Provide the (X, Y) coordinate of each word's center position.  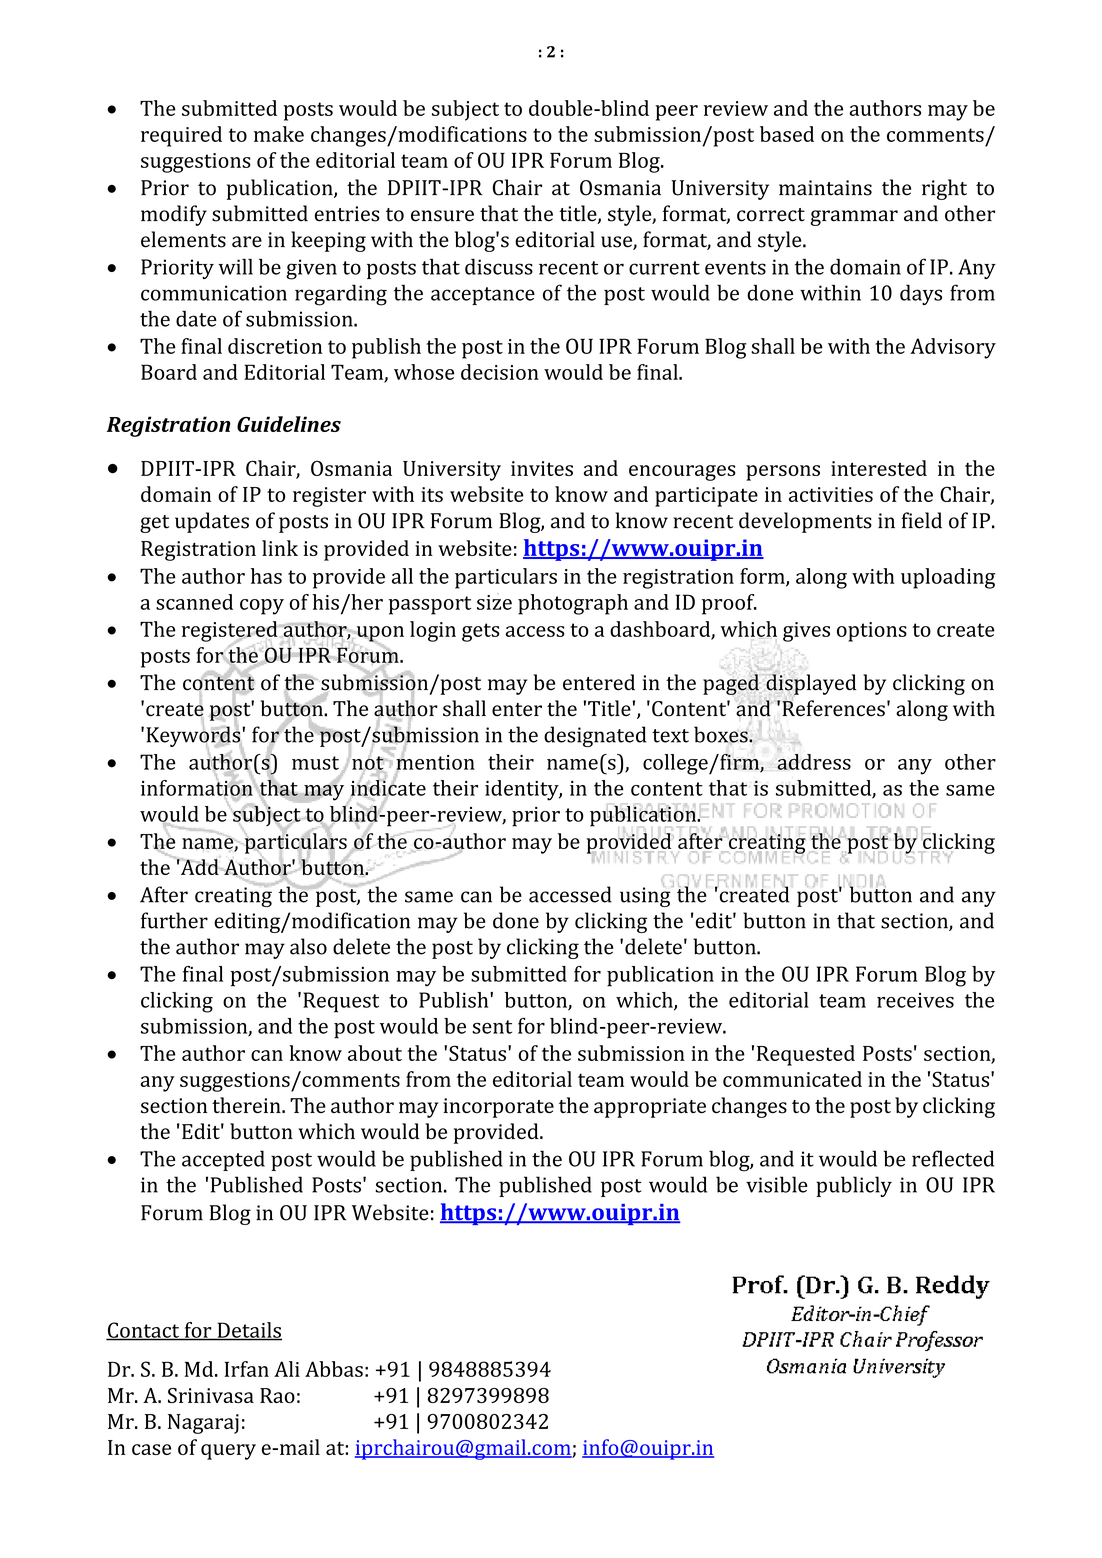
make (279, 134)
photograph (573, 604)
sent (492, 1027)
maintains (825, 188)
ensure (442, 216)
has (266, 576)
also (308, 946)
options (872, 632)
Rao (277, 1395)
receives (915, 1000)
